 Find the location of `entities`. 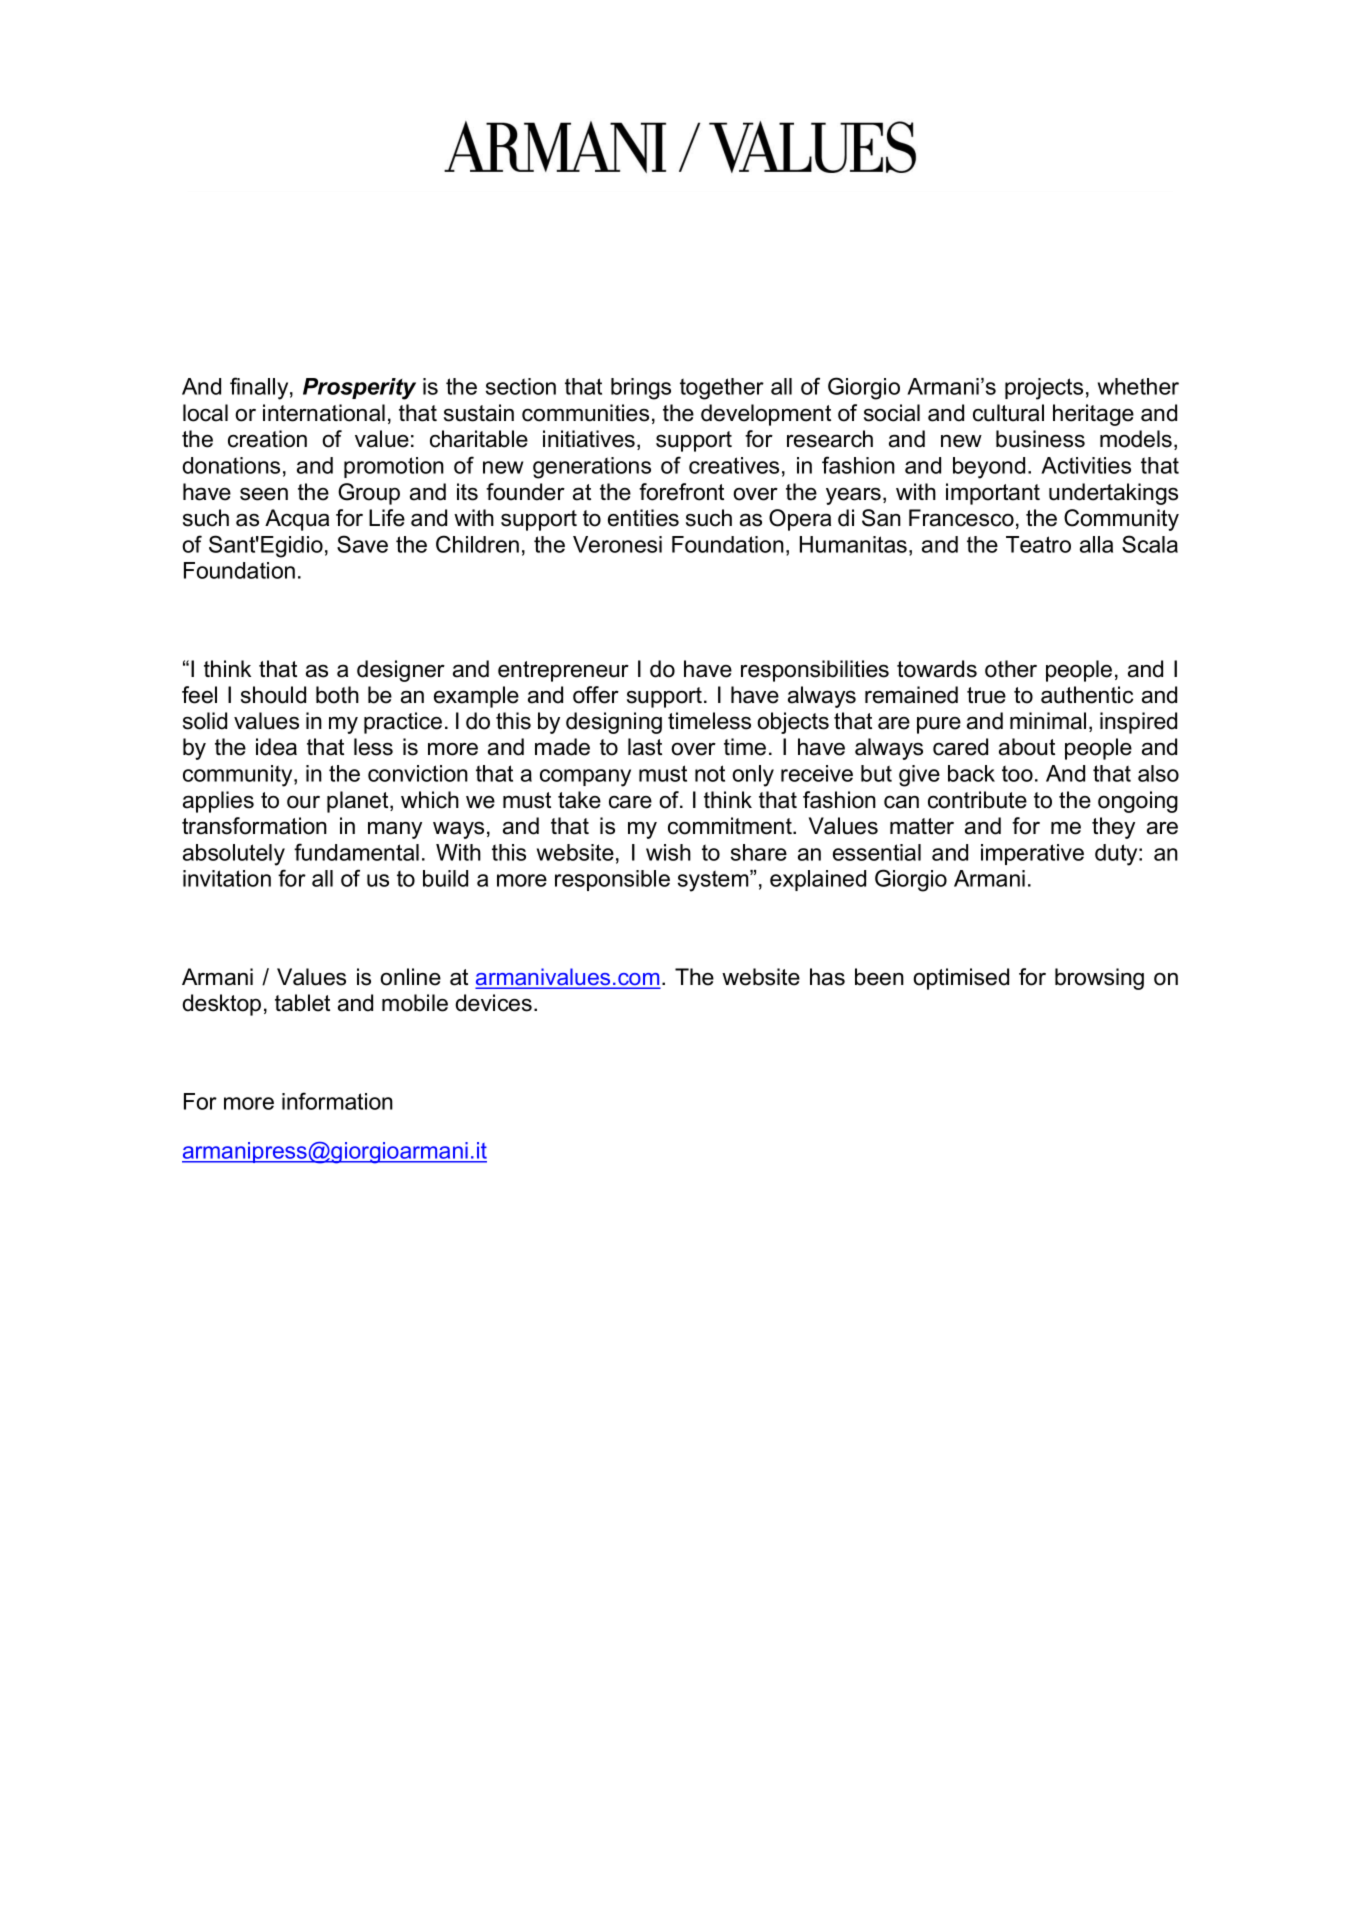

entities is located at coordinates (643, 518).
